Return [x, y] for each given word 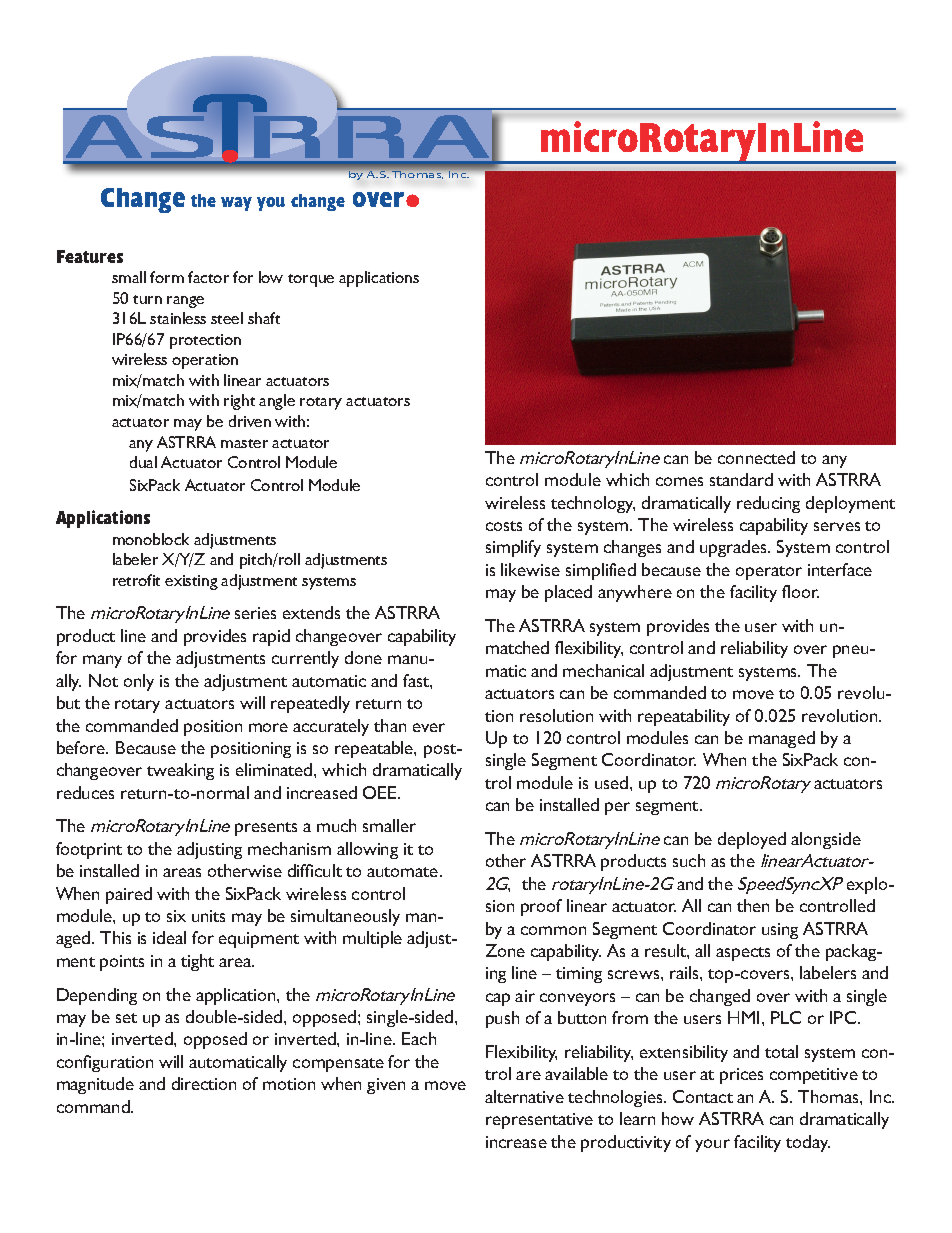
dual [143, 462]
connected [756, 457]
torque [311, 280]
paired [129, 895]
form [167, 277]
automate [404, 872]
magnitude [95, 1085]
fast [417, 680]
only [139, 682]
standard [741, 479]
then [753, 905]
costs [504, 526]
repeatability [684, 717]
